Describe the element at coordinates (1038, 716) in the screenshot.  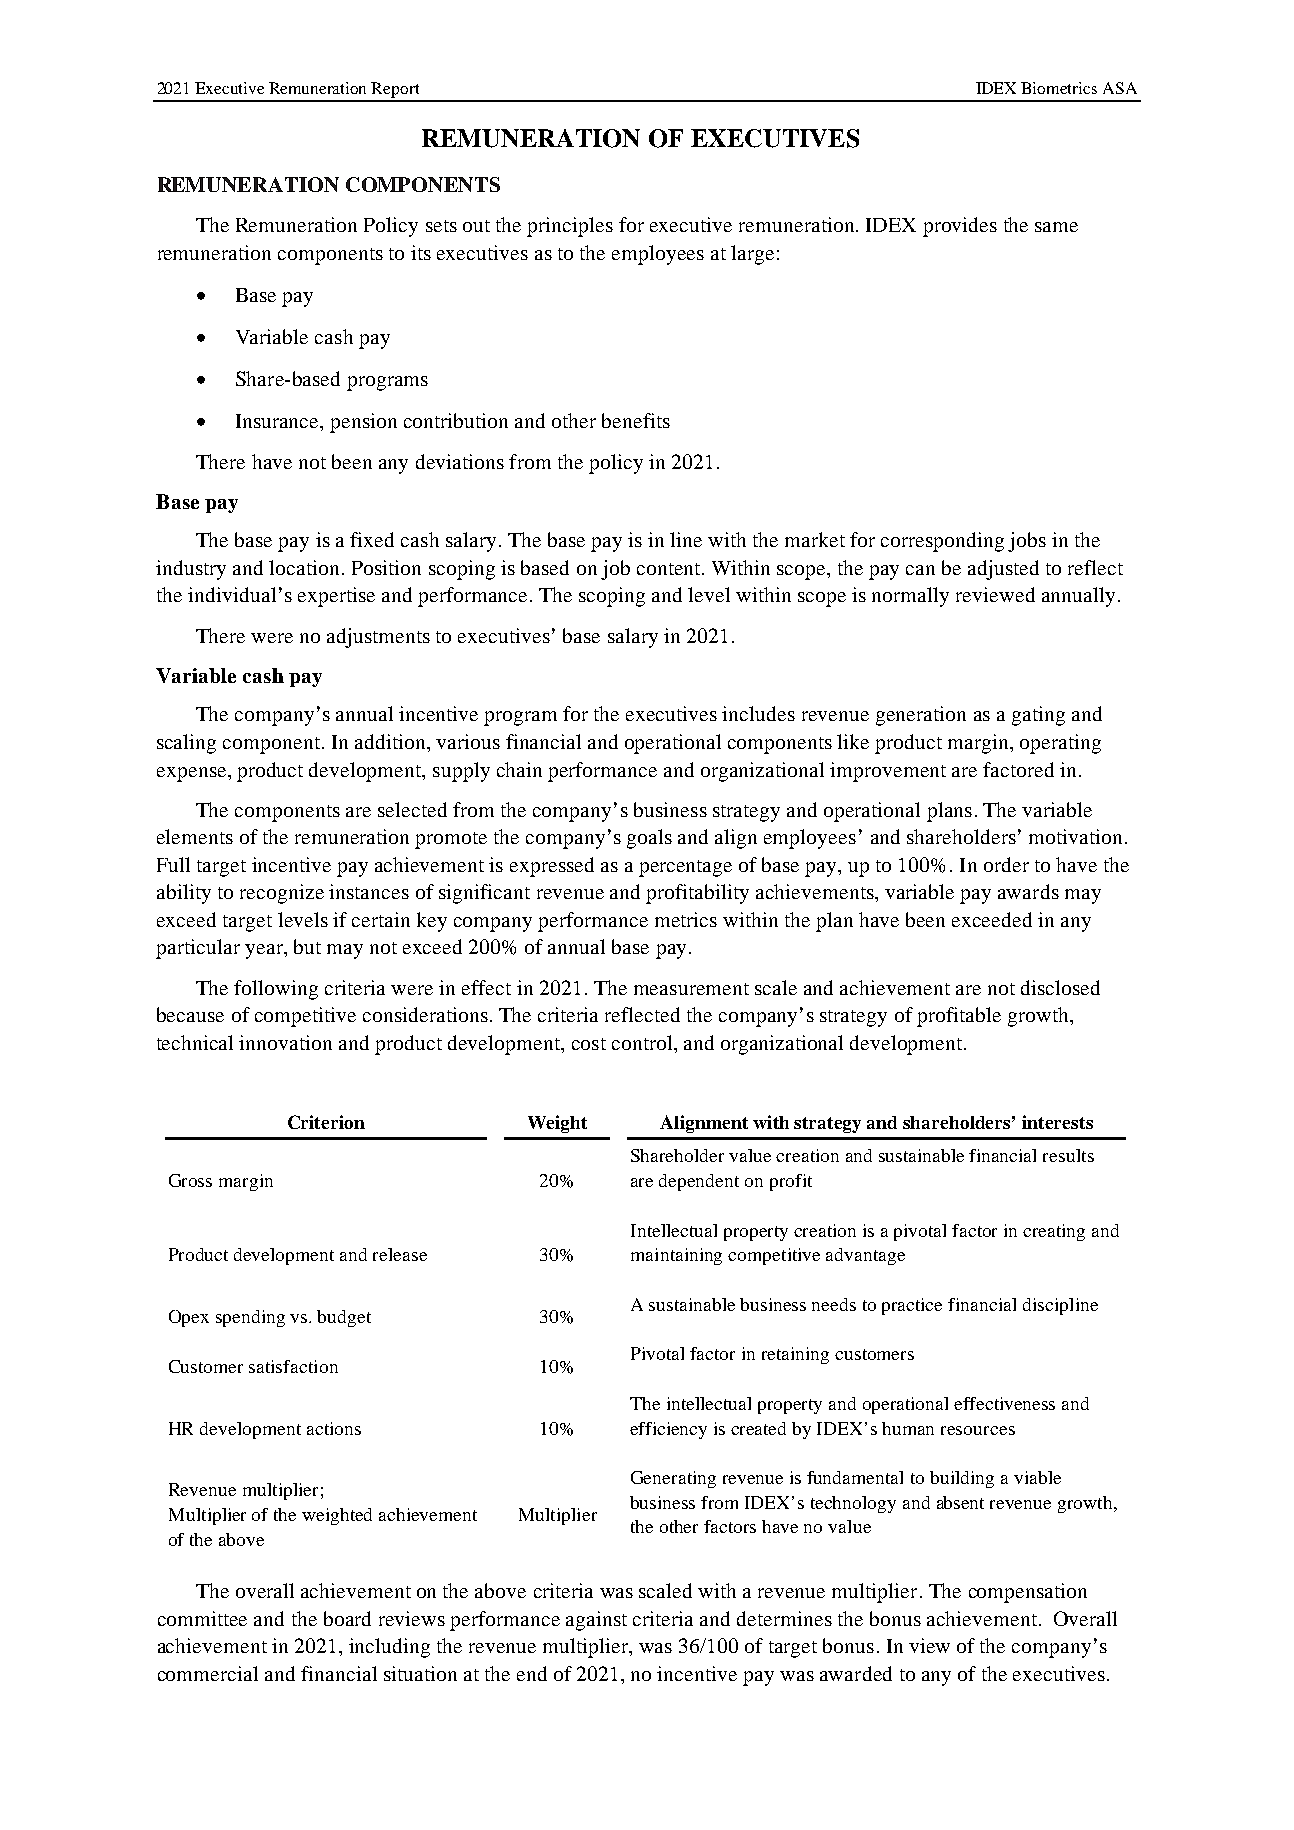
I see `gating` at that location.
